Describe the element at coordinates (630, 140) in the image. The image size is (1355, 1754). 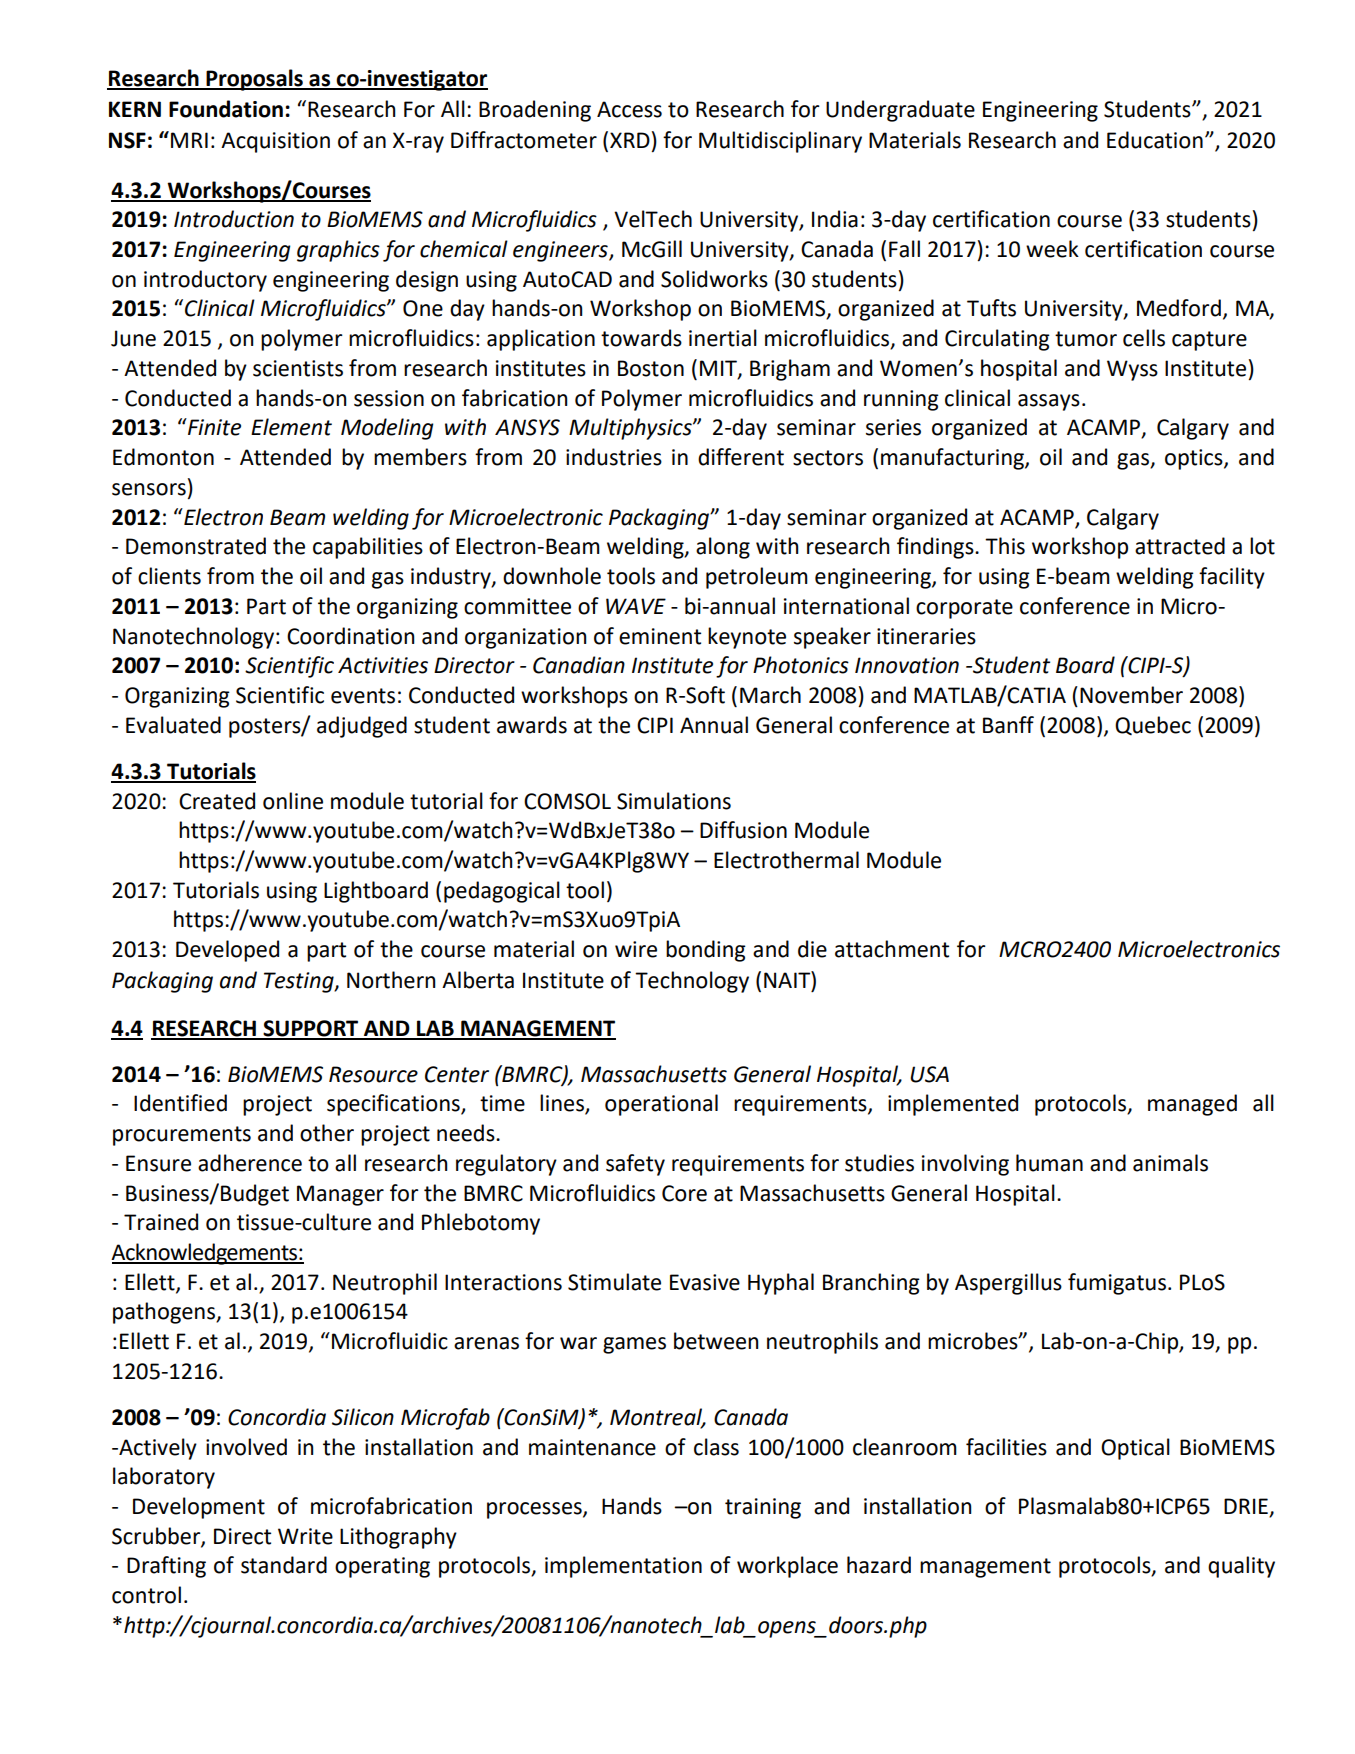
I see `XRD` at that location.
